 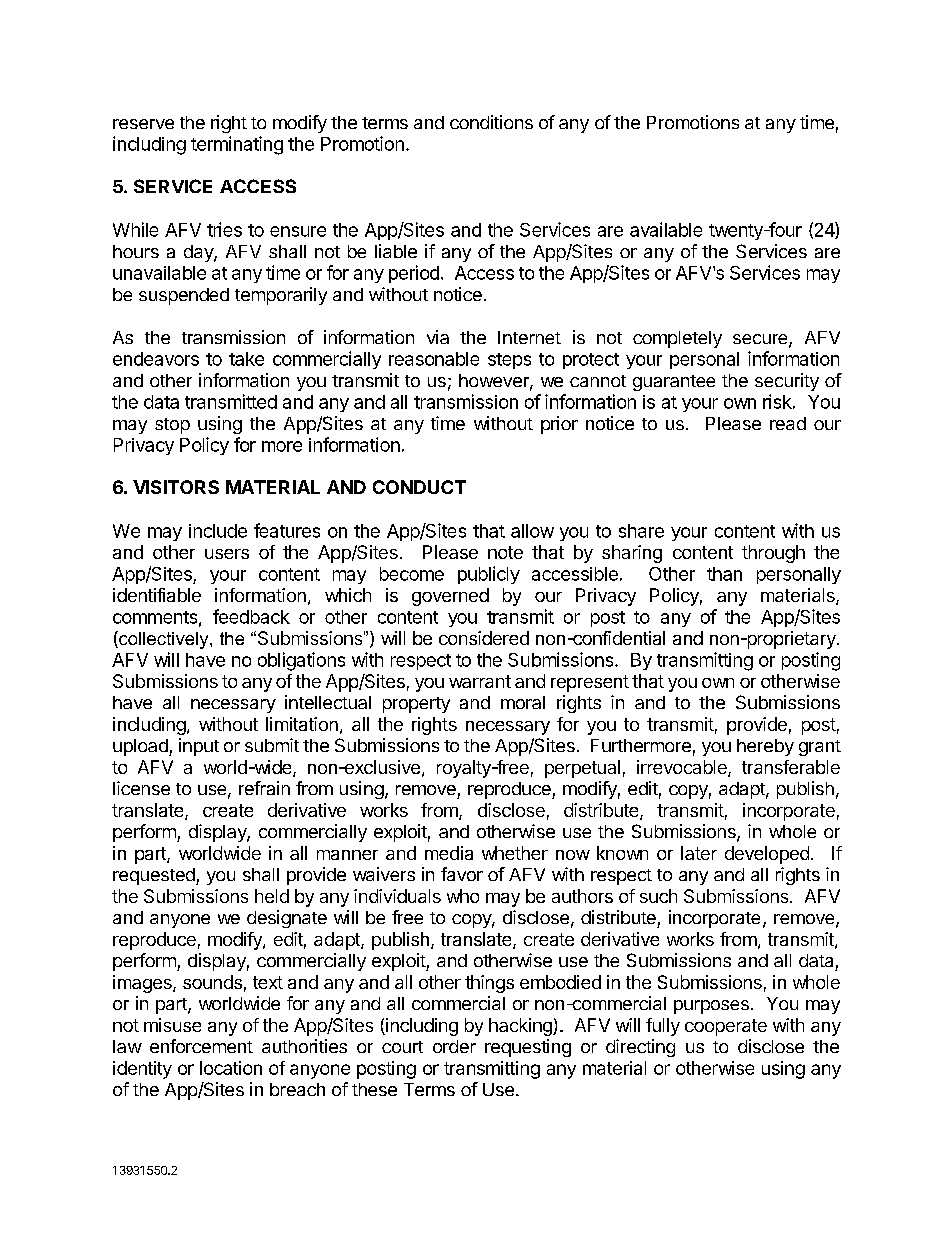 I want to click on enforcement, so click(x=201, y=1046).
